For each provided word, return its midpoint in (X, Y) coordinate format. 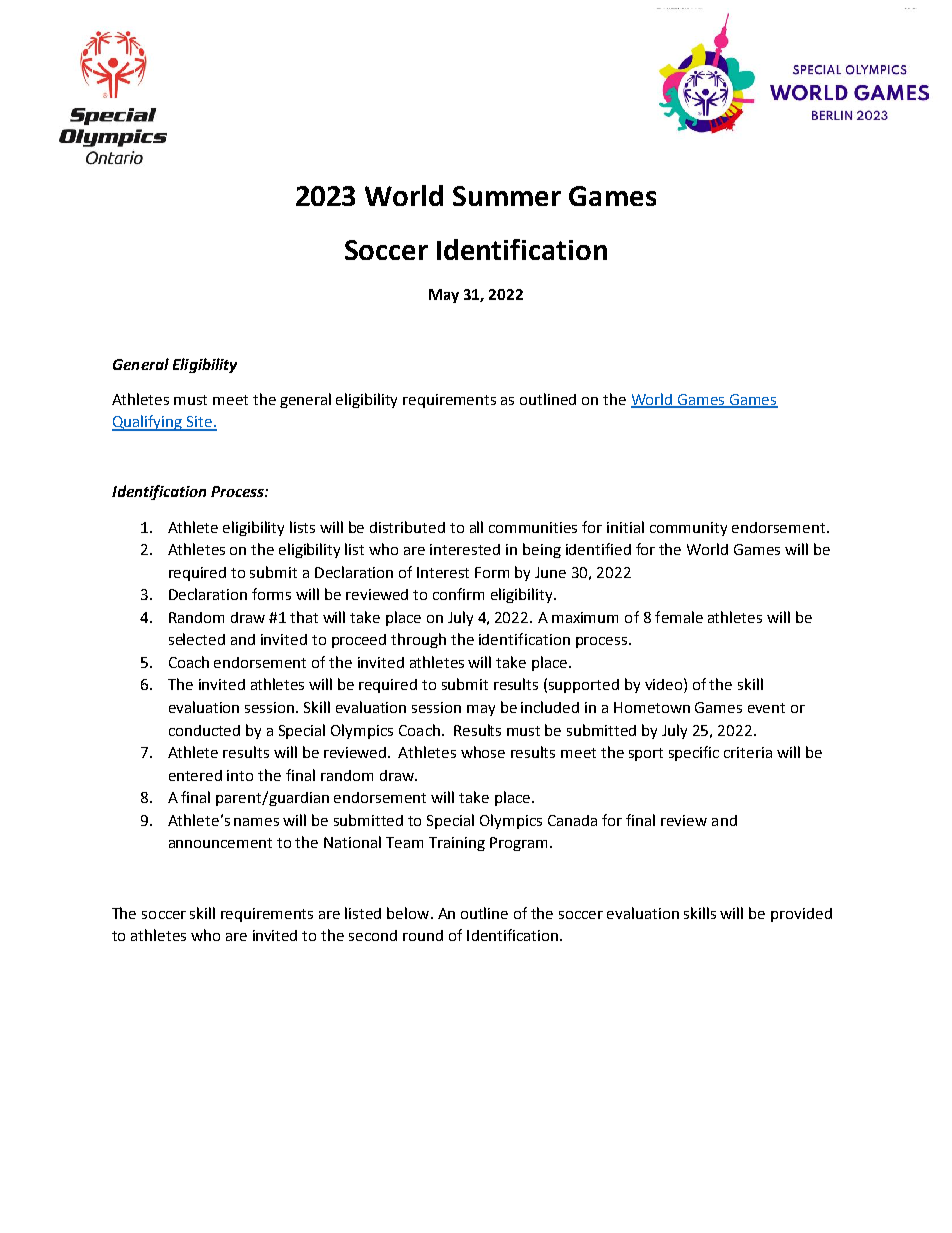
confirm (458, 594)
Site (199, 423)
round (423, 935)
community (688, 529)
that (304, 617)
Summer (507, 196)
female (679, 617)
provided (801, 915)
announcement (220, 843)
